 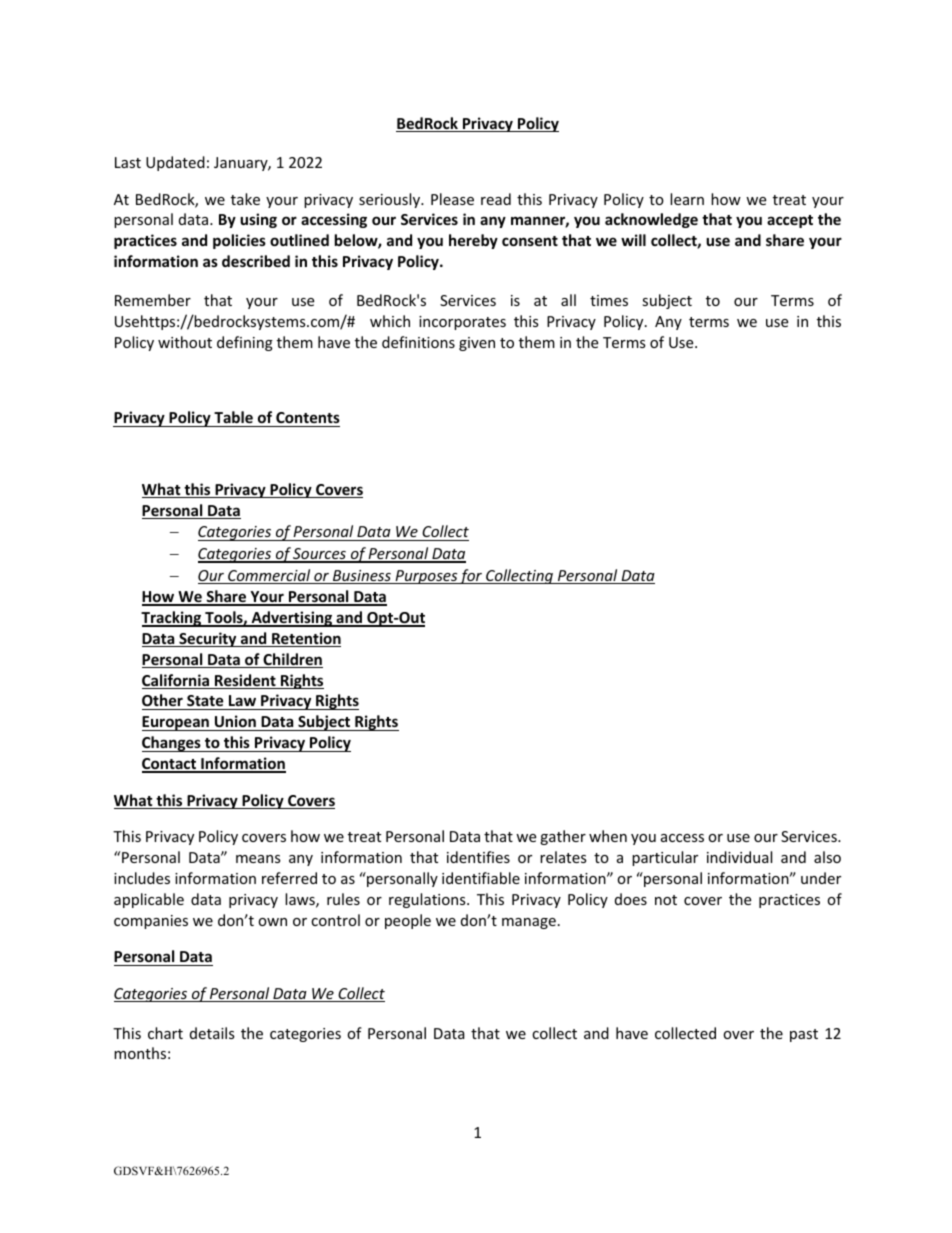 What do you see at coordinates (172, 619) in the image?
I see `Tracking` at bounding box center [172, 619].
